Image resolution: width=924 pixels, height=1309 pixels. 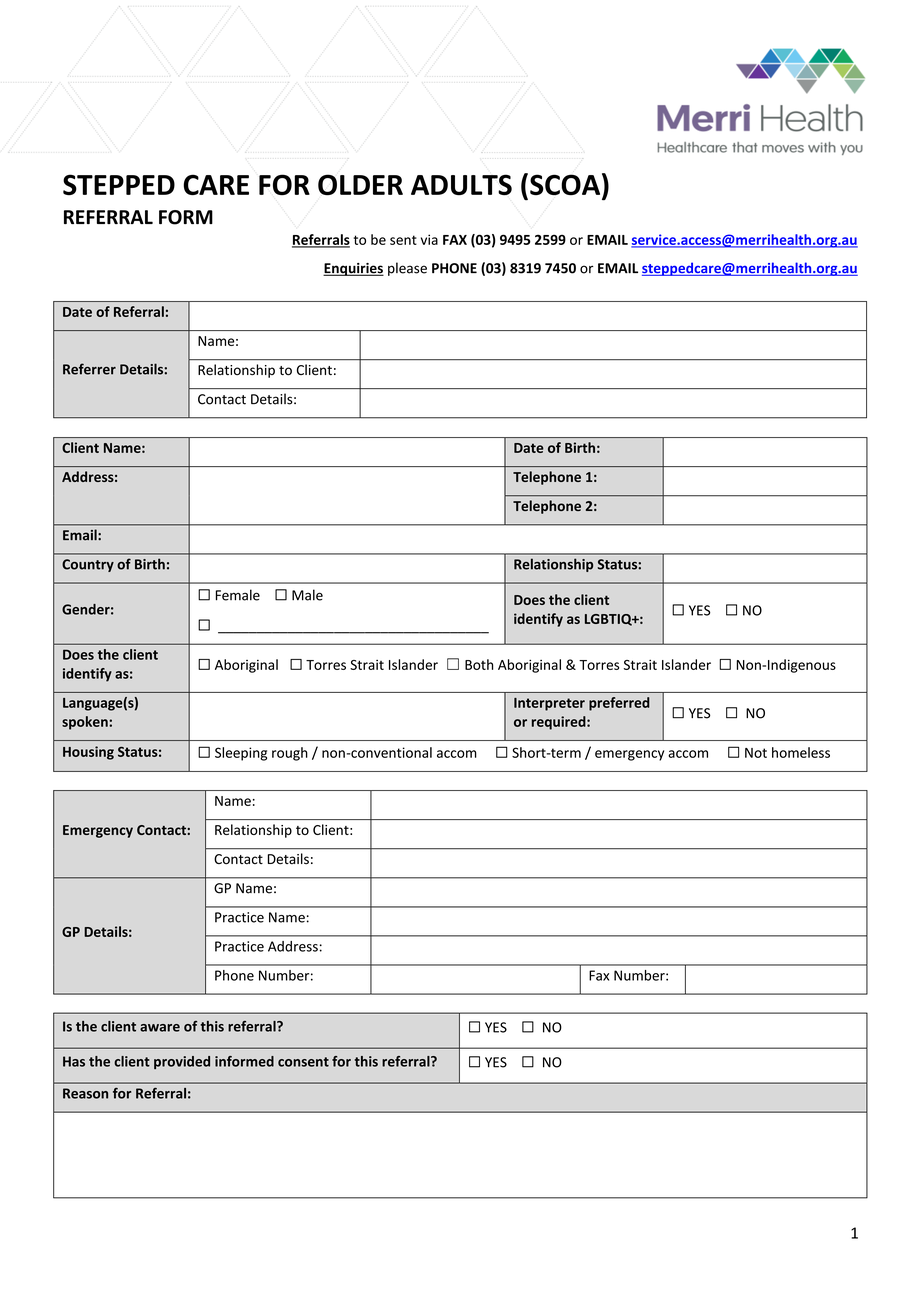 I want to click on ADULTS, so click(x=461, y=184).
